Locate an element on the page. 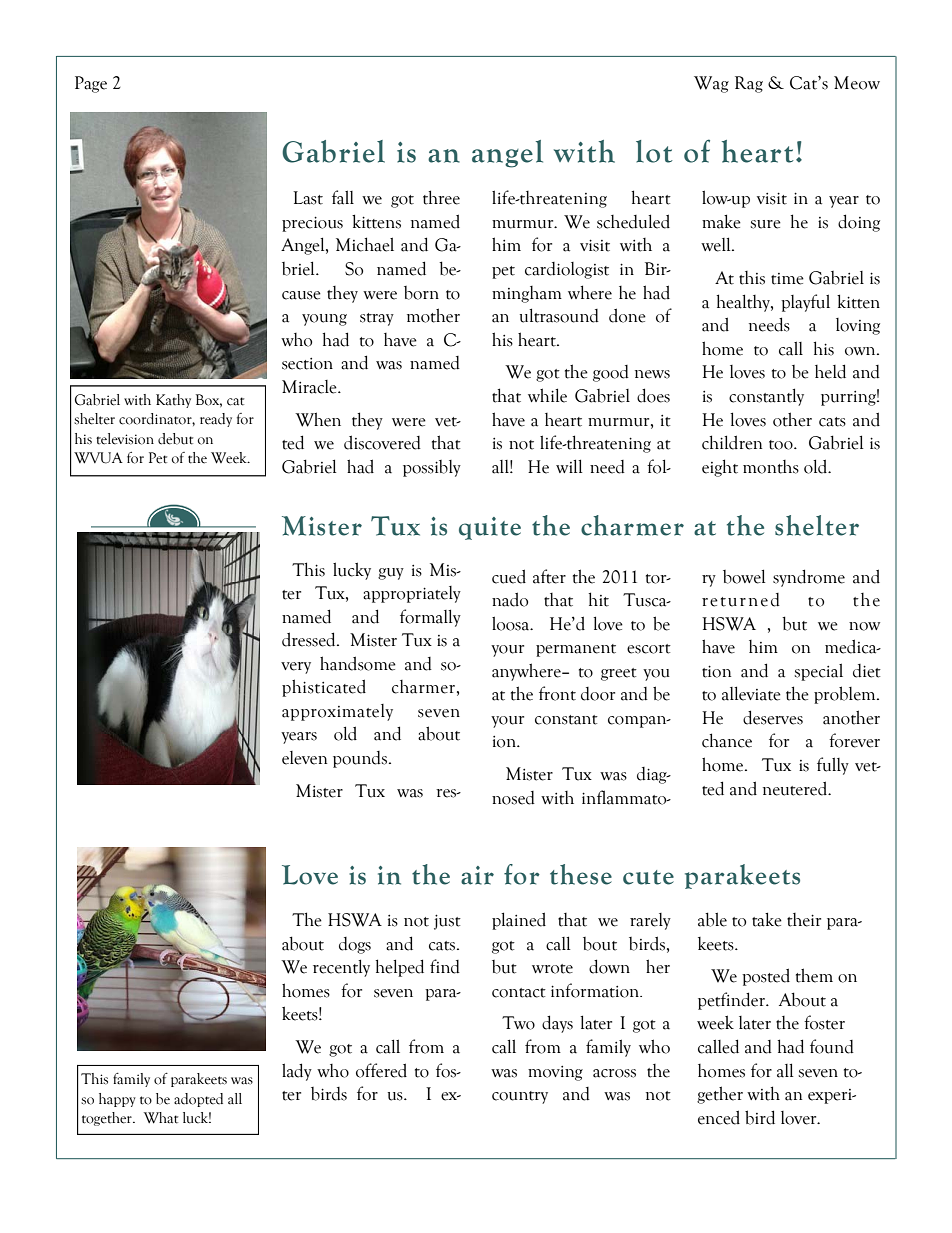  alleviate is located at coordinates (751, 693).
